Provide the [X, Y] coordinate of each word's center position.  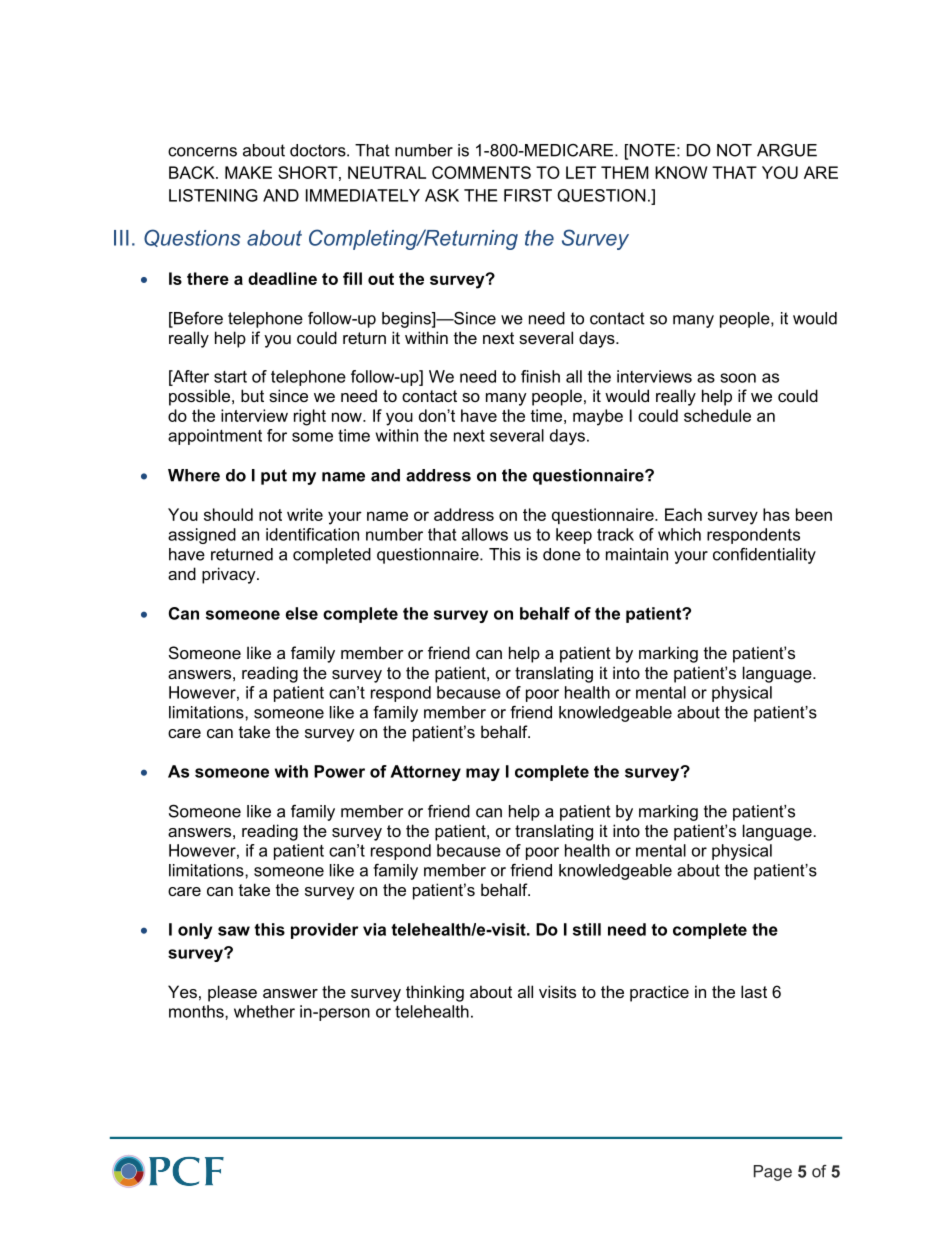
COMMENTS [481, 172]
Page [773, 1173]
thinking [435, 993]
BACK [193, 172]
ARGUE [787, 150]
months [197, 1011]
